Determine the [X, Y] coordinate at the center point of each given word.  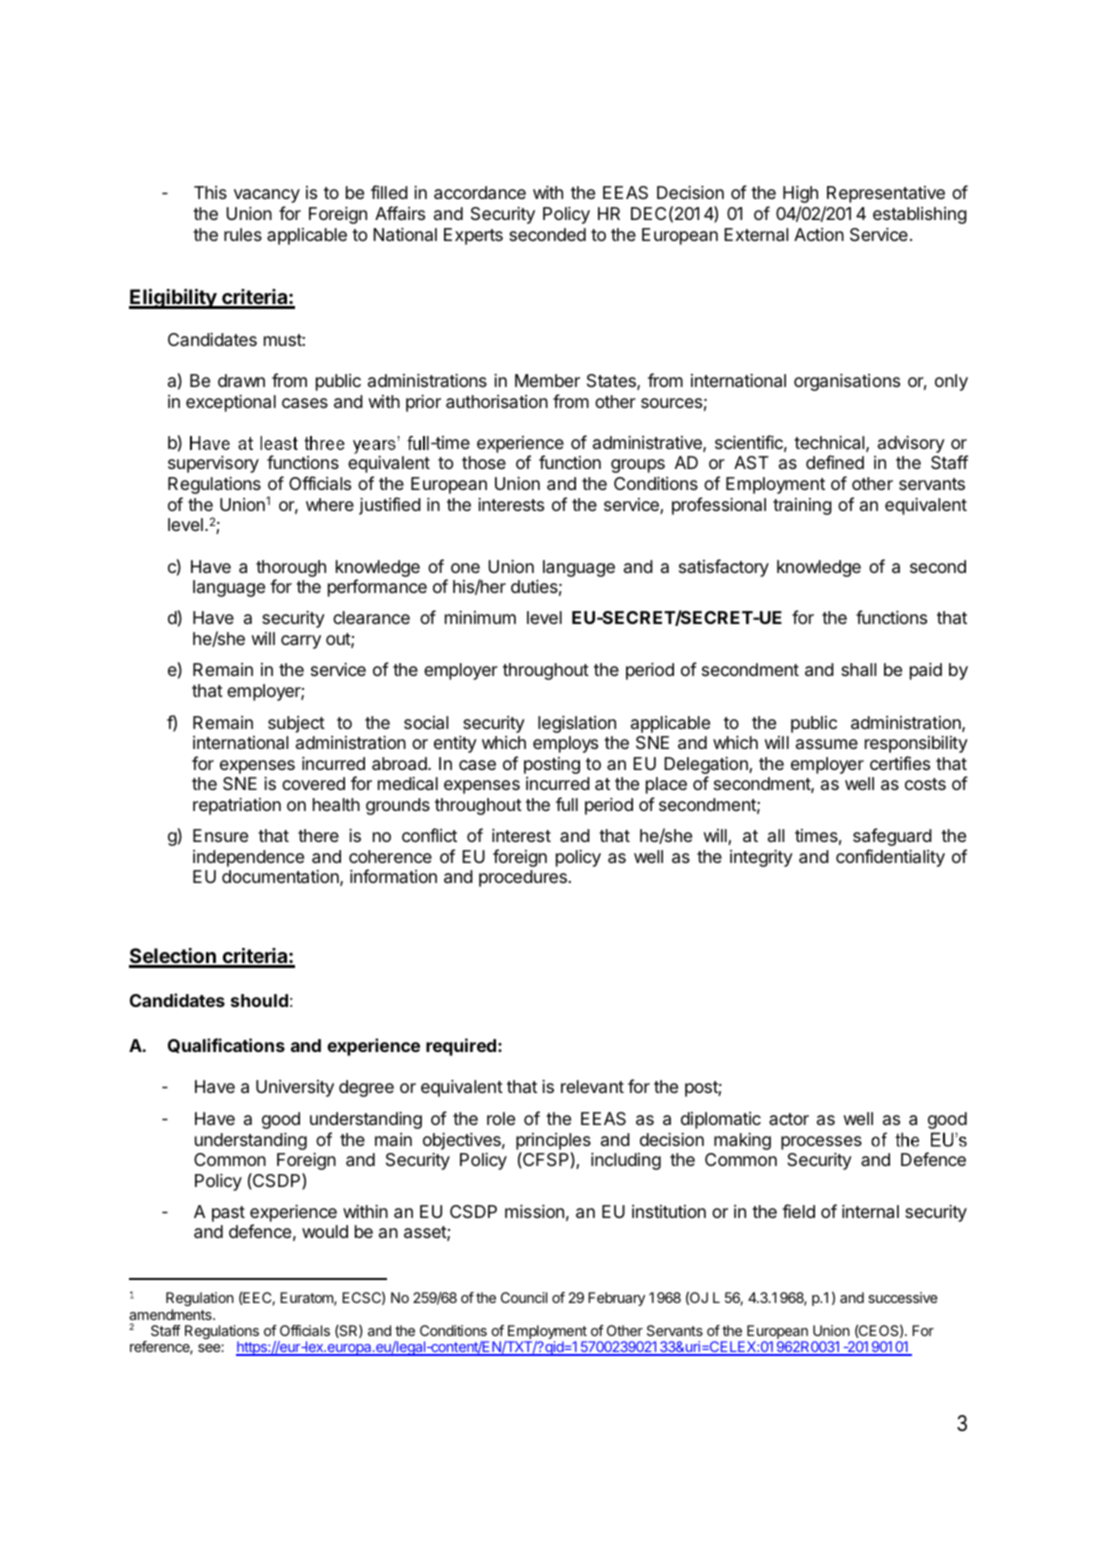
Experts [473, 236]
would [325, 1231]
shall [858, 670]
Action [819, 234]
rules [243, 234]
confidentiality [890, 858]
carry [301, 642]
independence [248, 858]
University [295, 1088]
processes [821, 1143]
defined [835, 462]
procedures [523, 878]
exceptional [231, 403]
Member [547, 380]
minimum [480, 617]
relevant [592, 1086]
